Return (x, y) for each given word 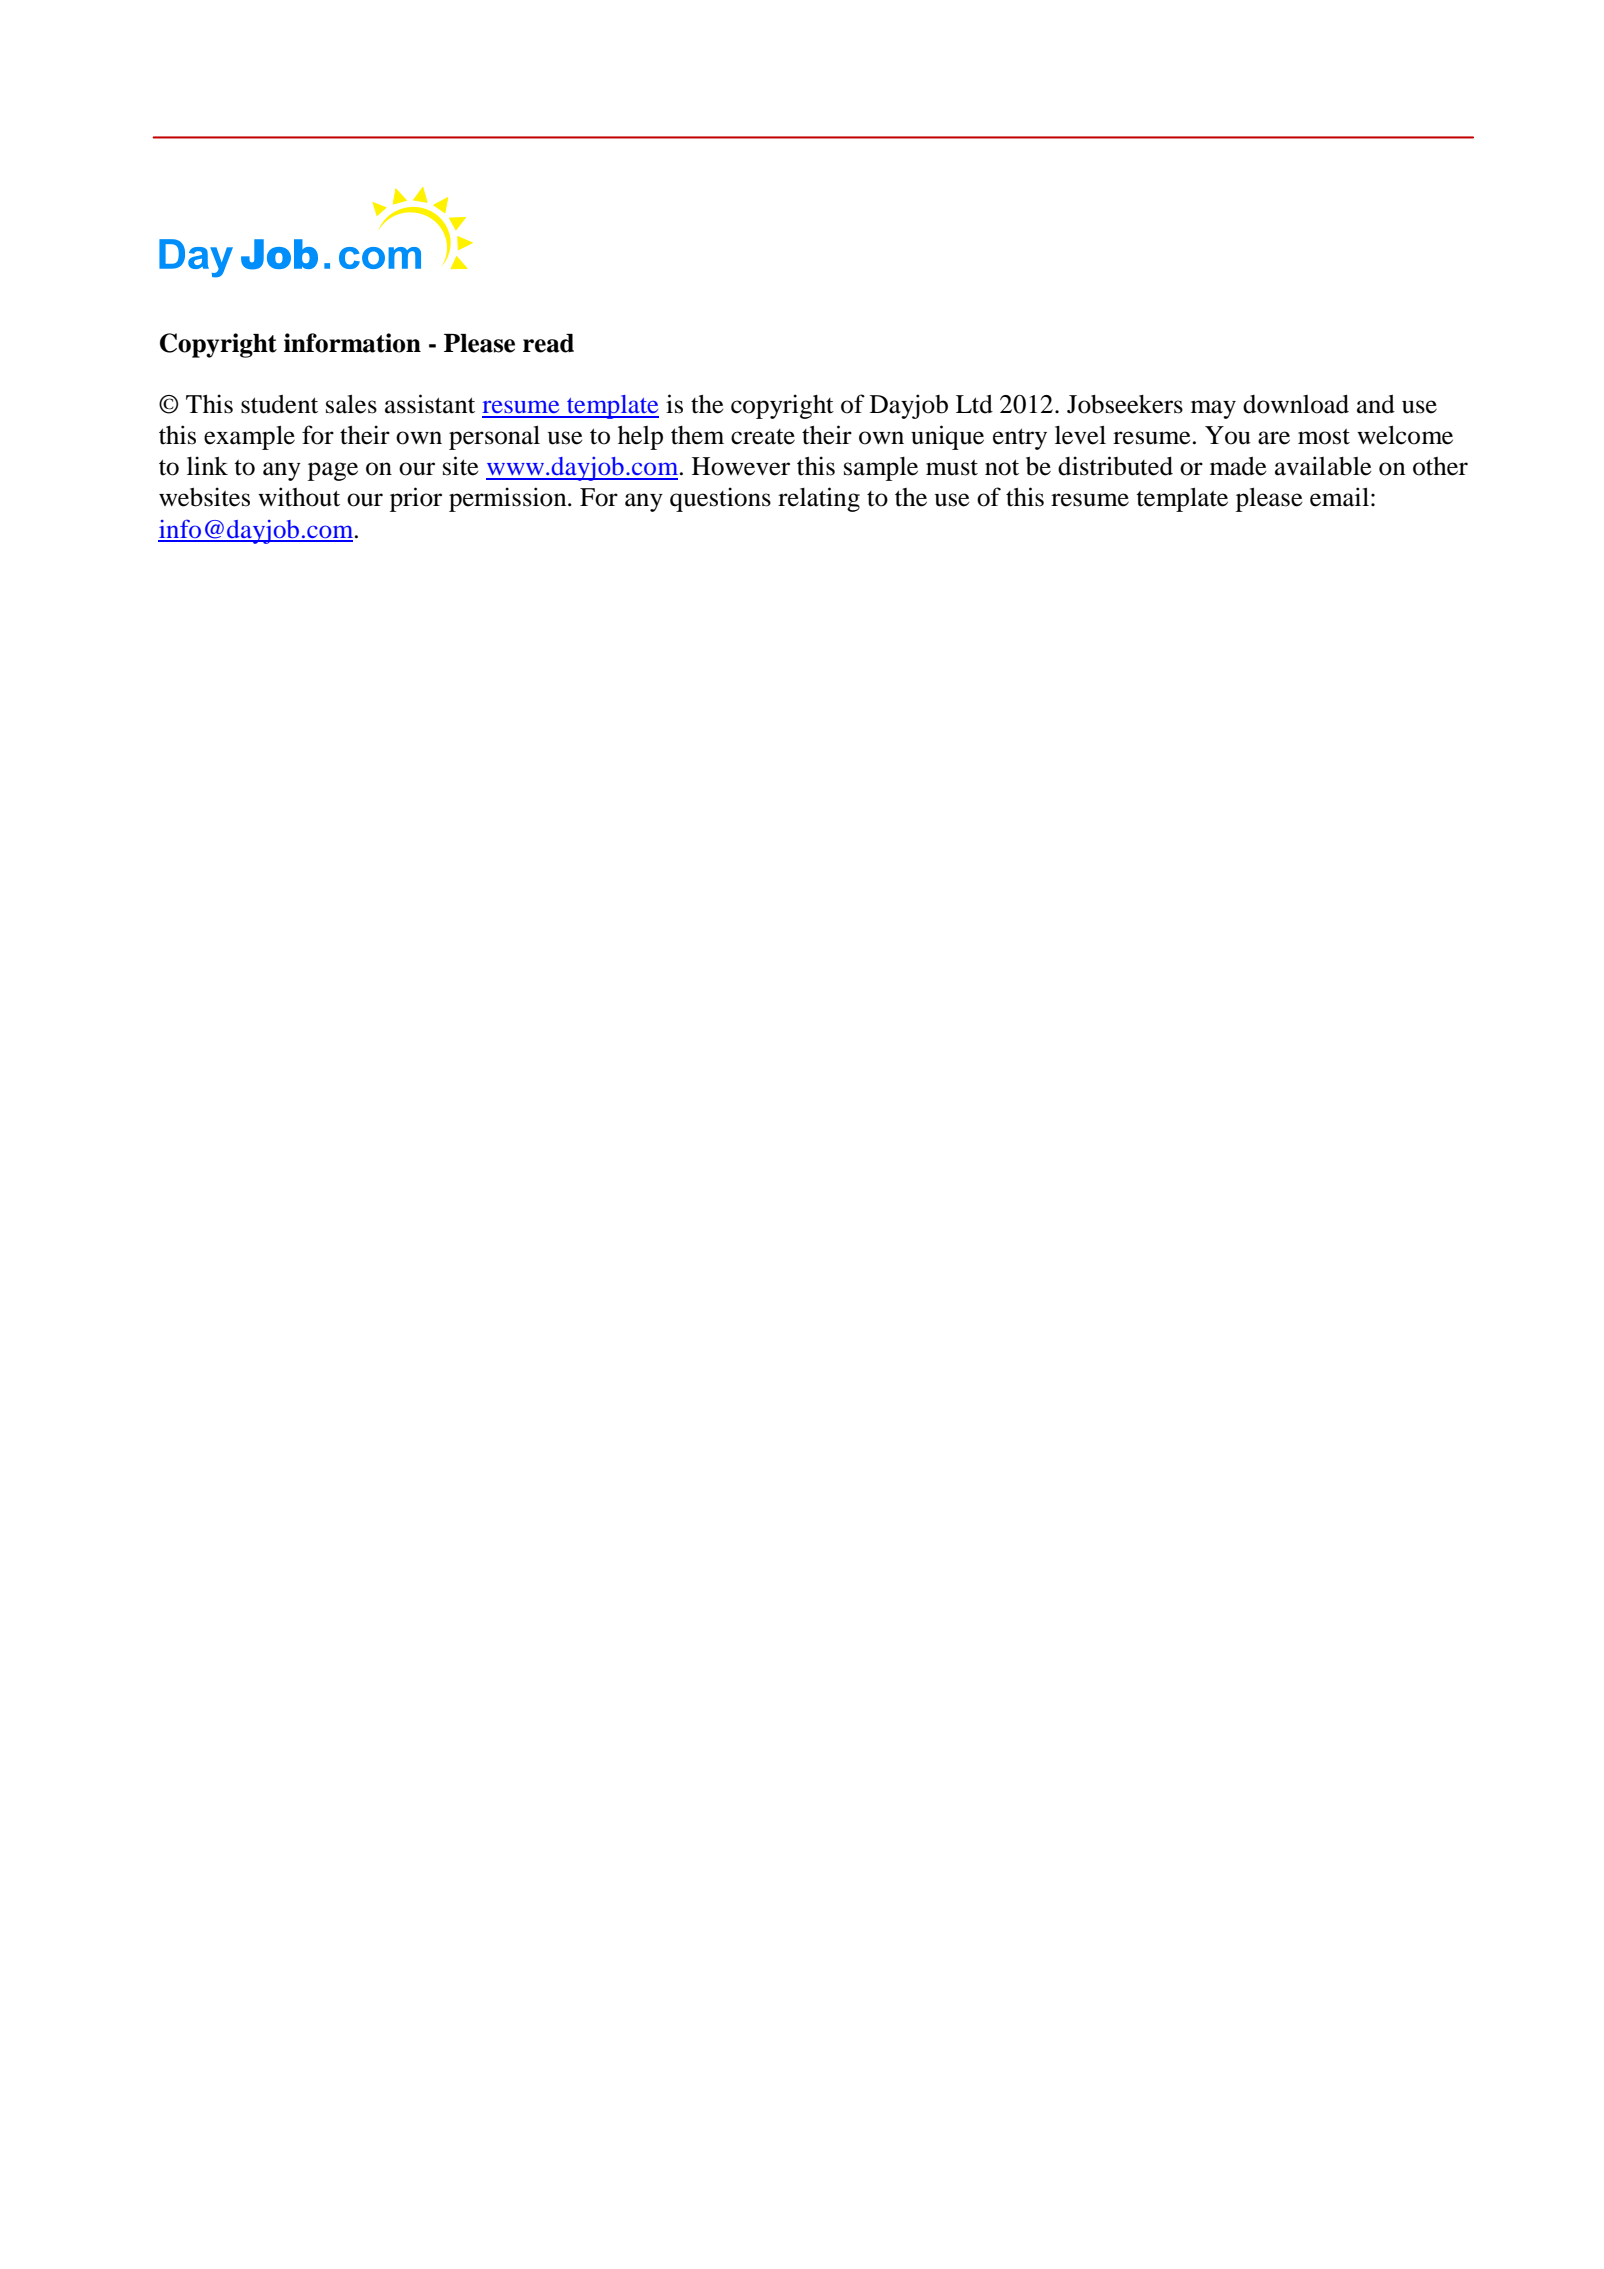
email (1339, 497)
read (548, 343)
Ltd (974, 404)
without (299, 497)
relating (819, 499)
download (1296, 404)
